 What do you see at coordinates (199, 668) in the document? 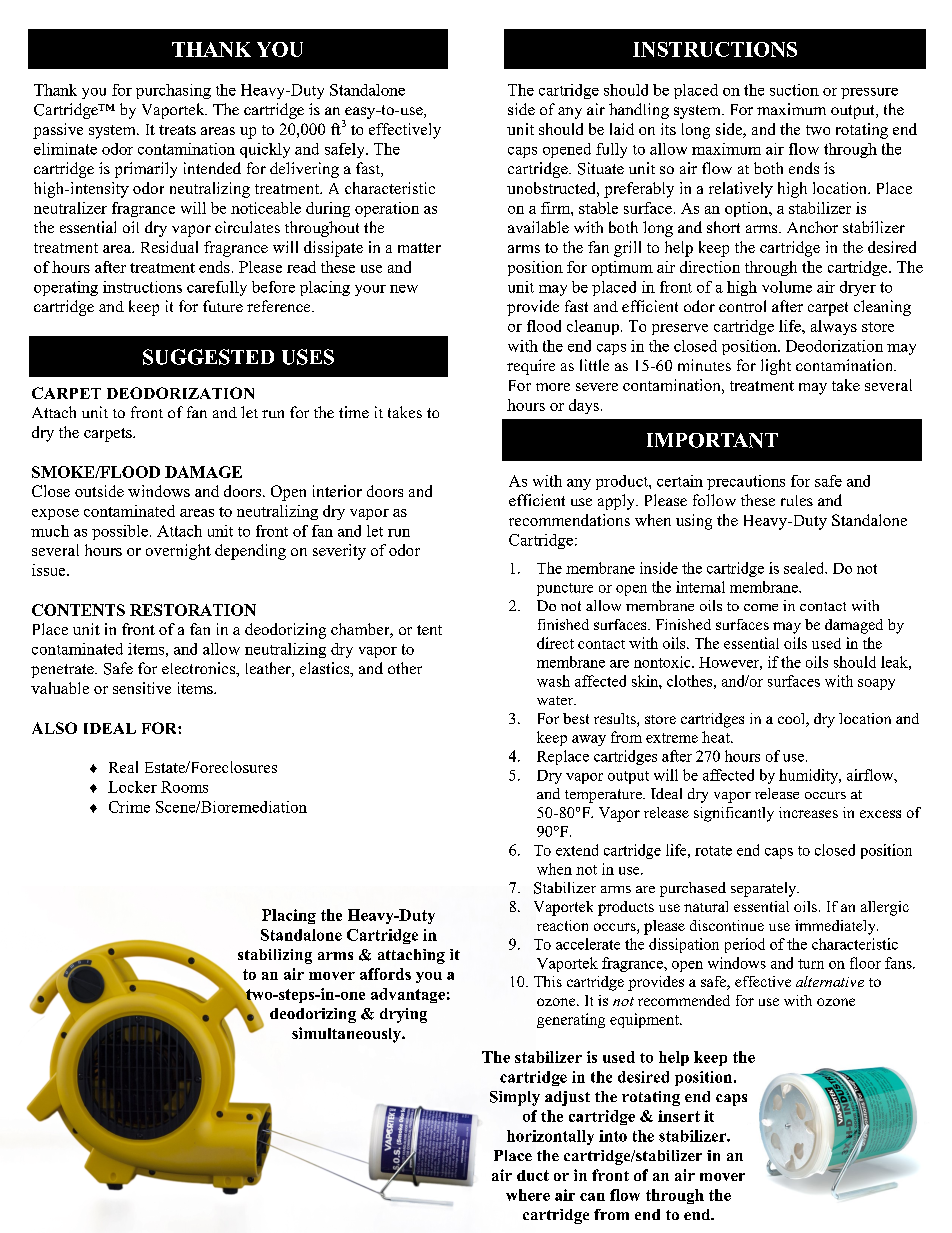
I see `electronics` at bounding box center [199, 668].
